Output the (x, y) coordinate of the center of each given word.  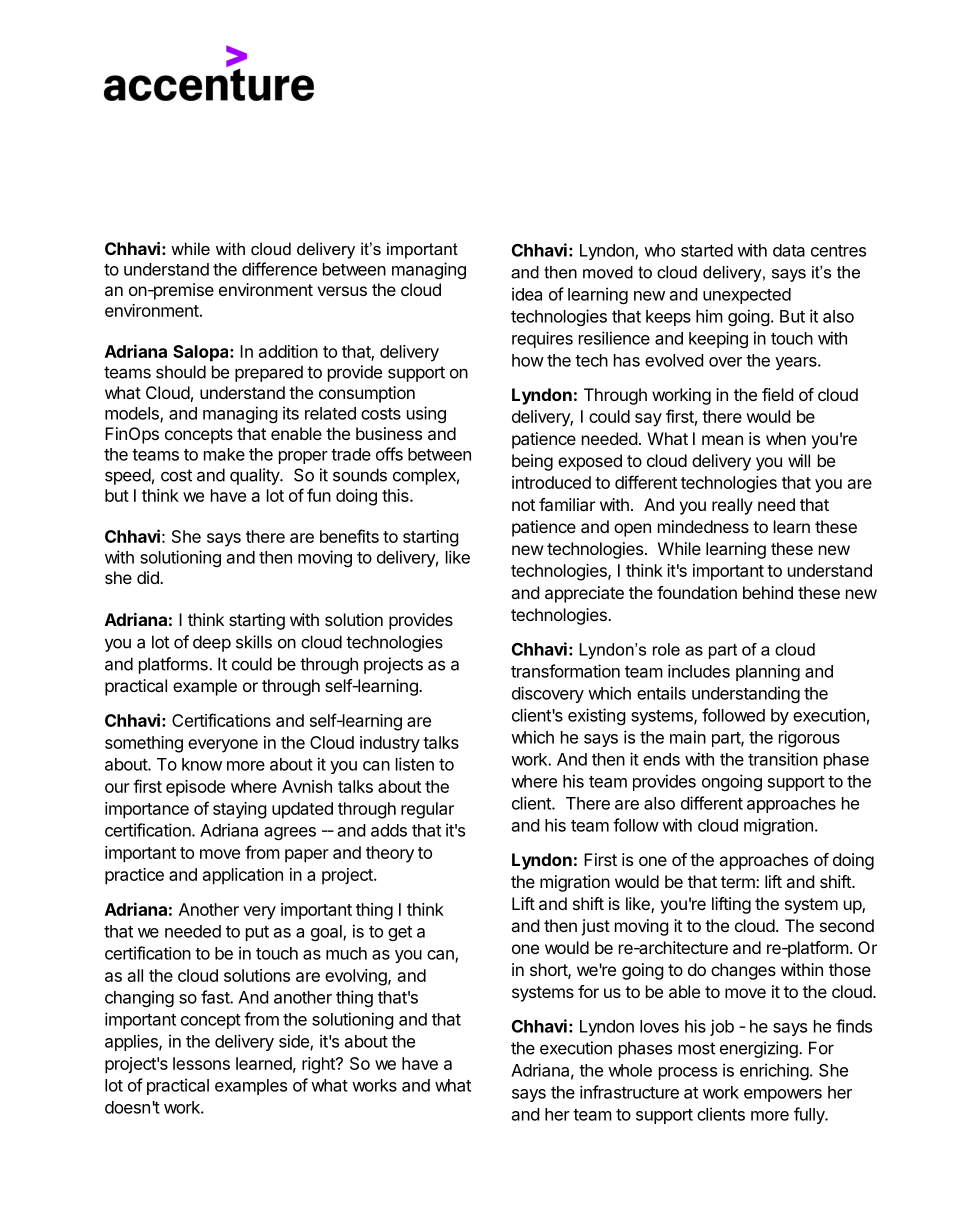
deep (212, 643)
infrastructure (629, 1092)
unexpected (747, 296)
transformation (565, 671)
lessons (201, 1063)
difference (279, 269)
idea (527, 294)
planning (768, 672)
